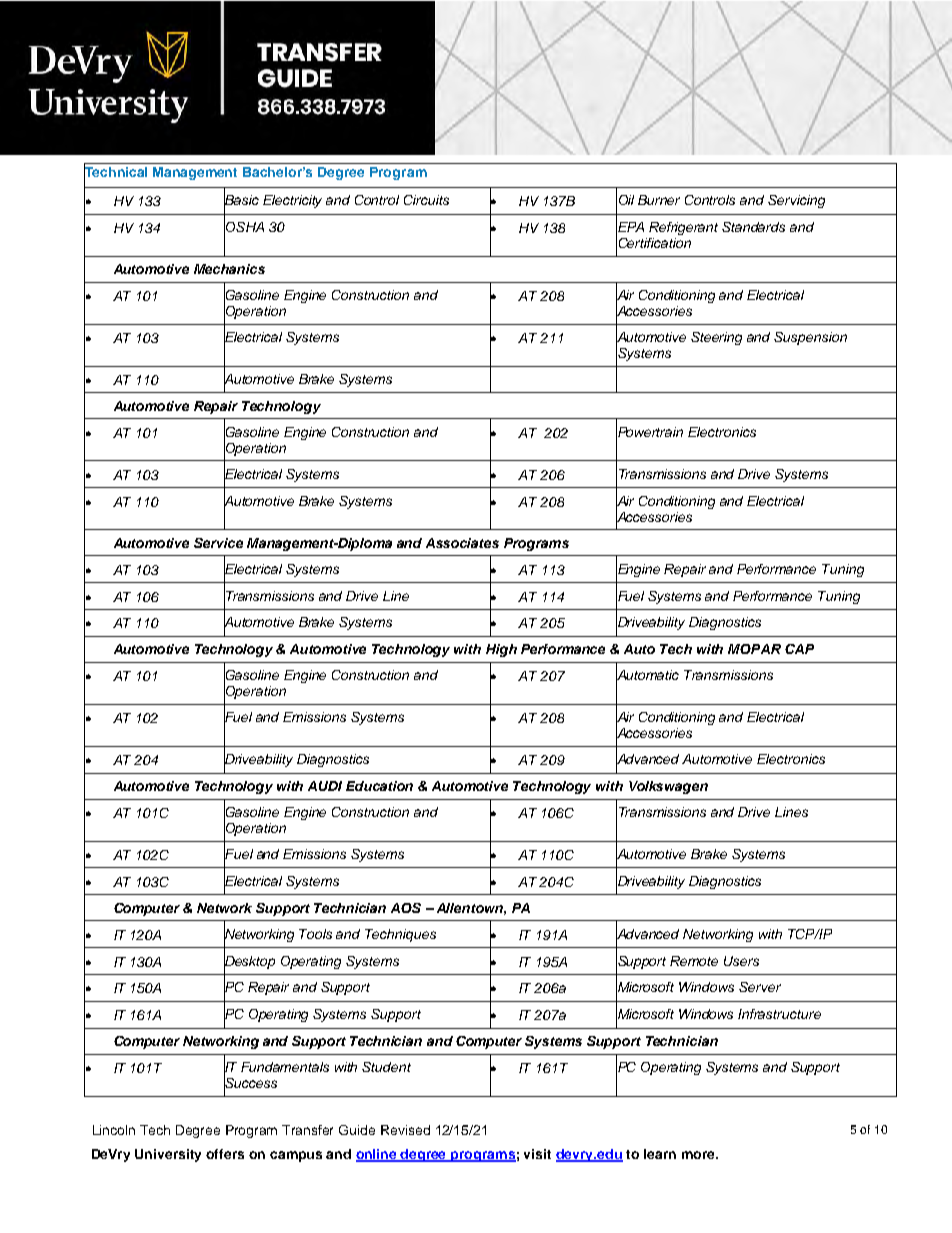 The width and height of the document is (952, 1233). I want to click on Basic, so click(241, 200).
